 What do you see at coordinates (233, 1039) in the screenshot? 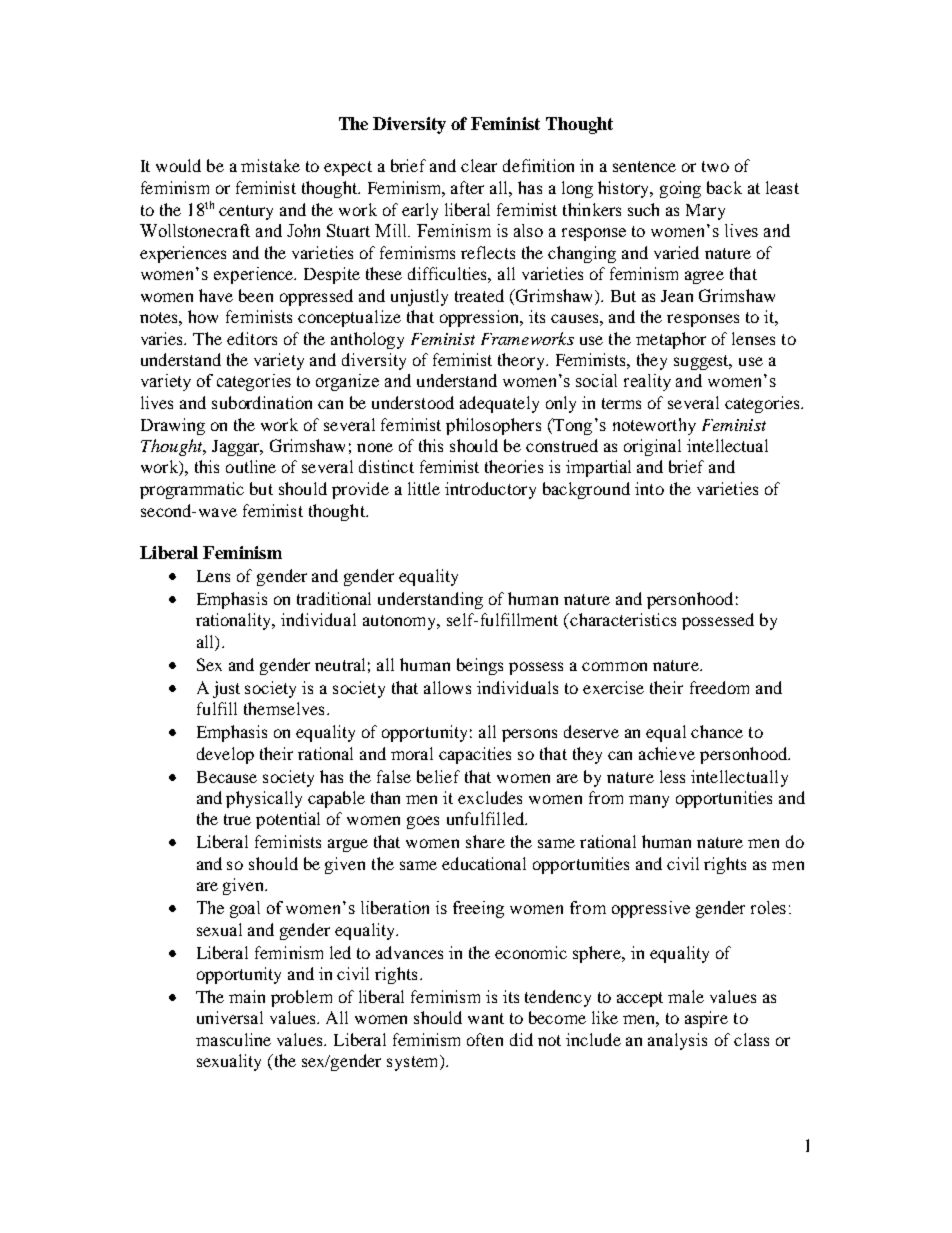
I see `masculine` at bounding box center [233, 1039].
